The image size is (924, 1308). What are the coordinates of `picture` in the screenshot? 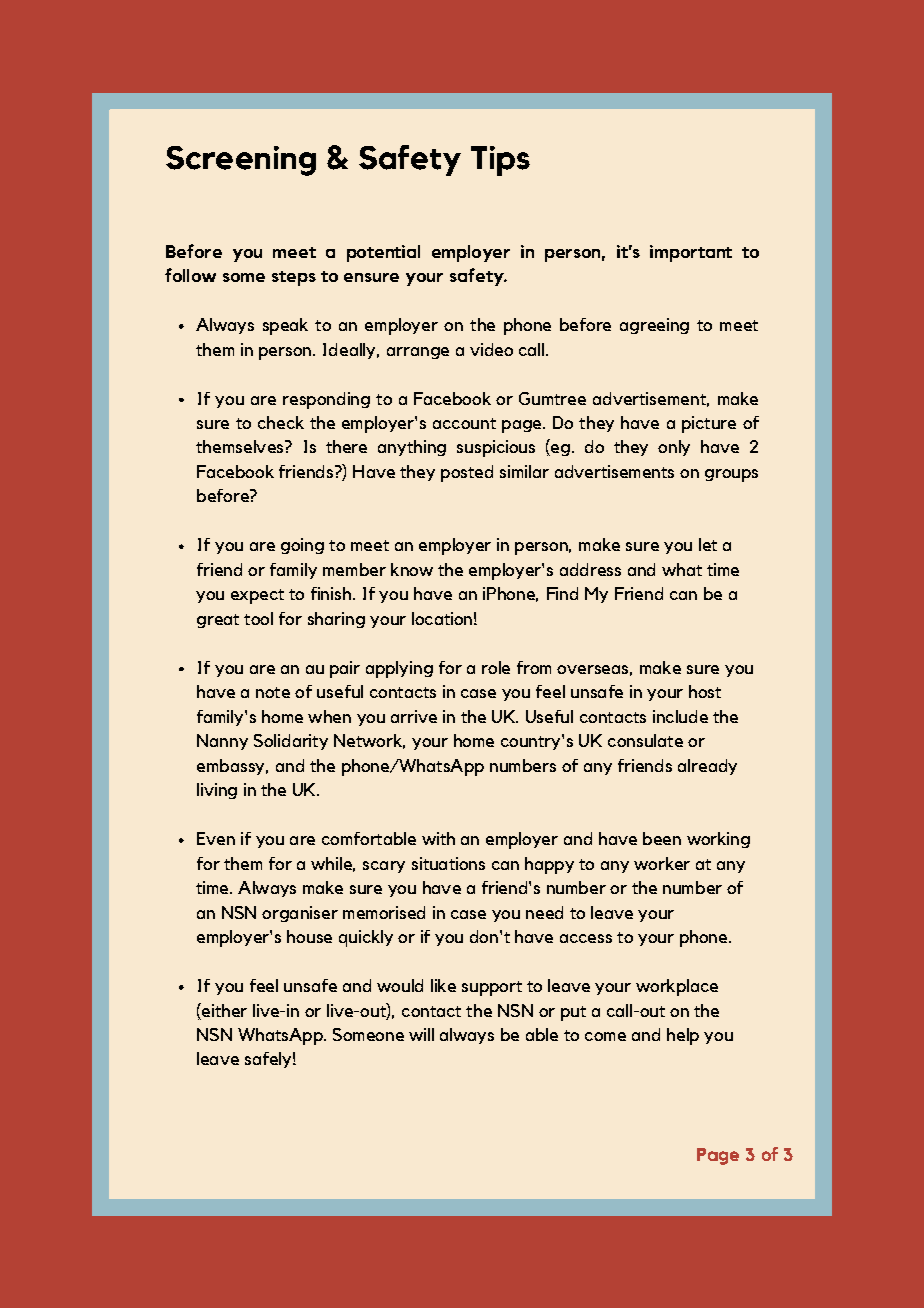 It's located at (709, 424).
